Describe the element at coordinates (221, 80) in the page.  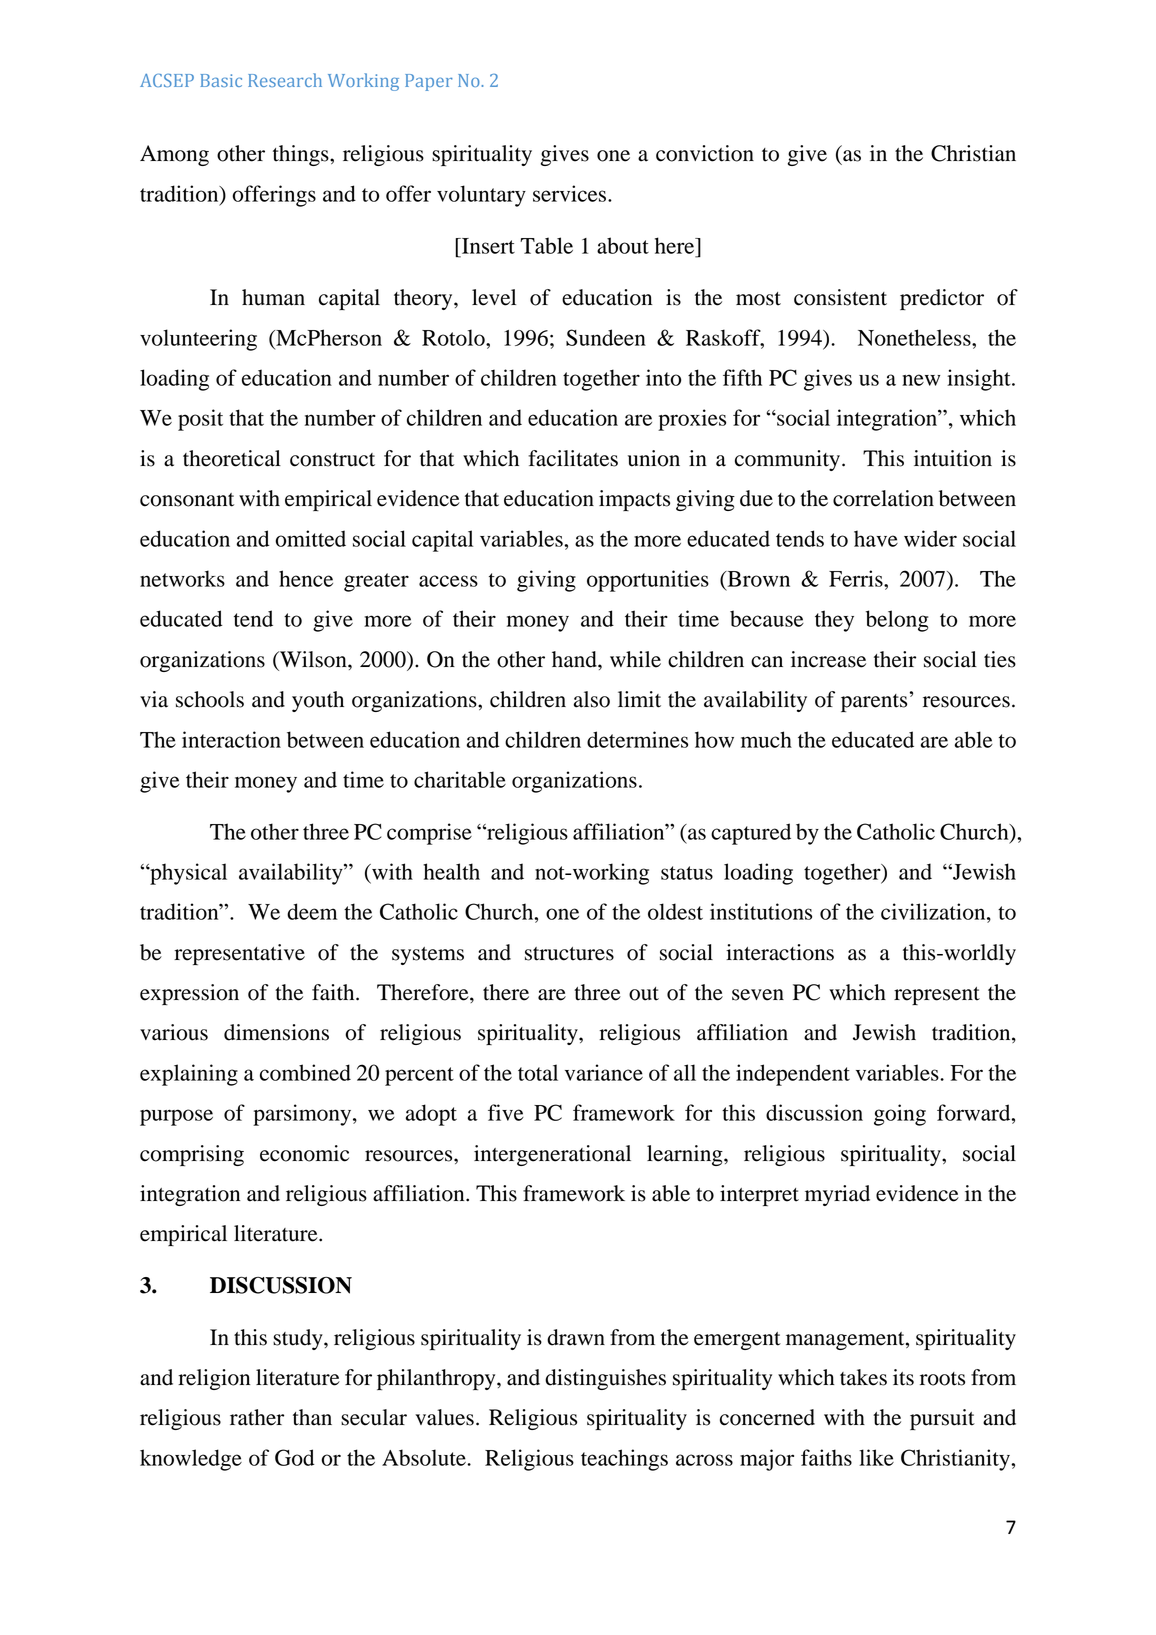
I see `Basic` at that location.
